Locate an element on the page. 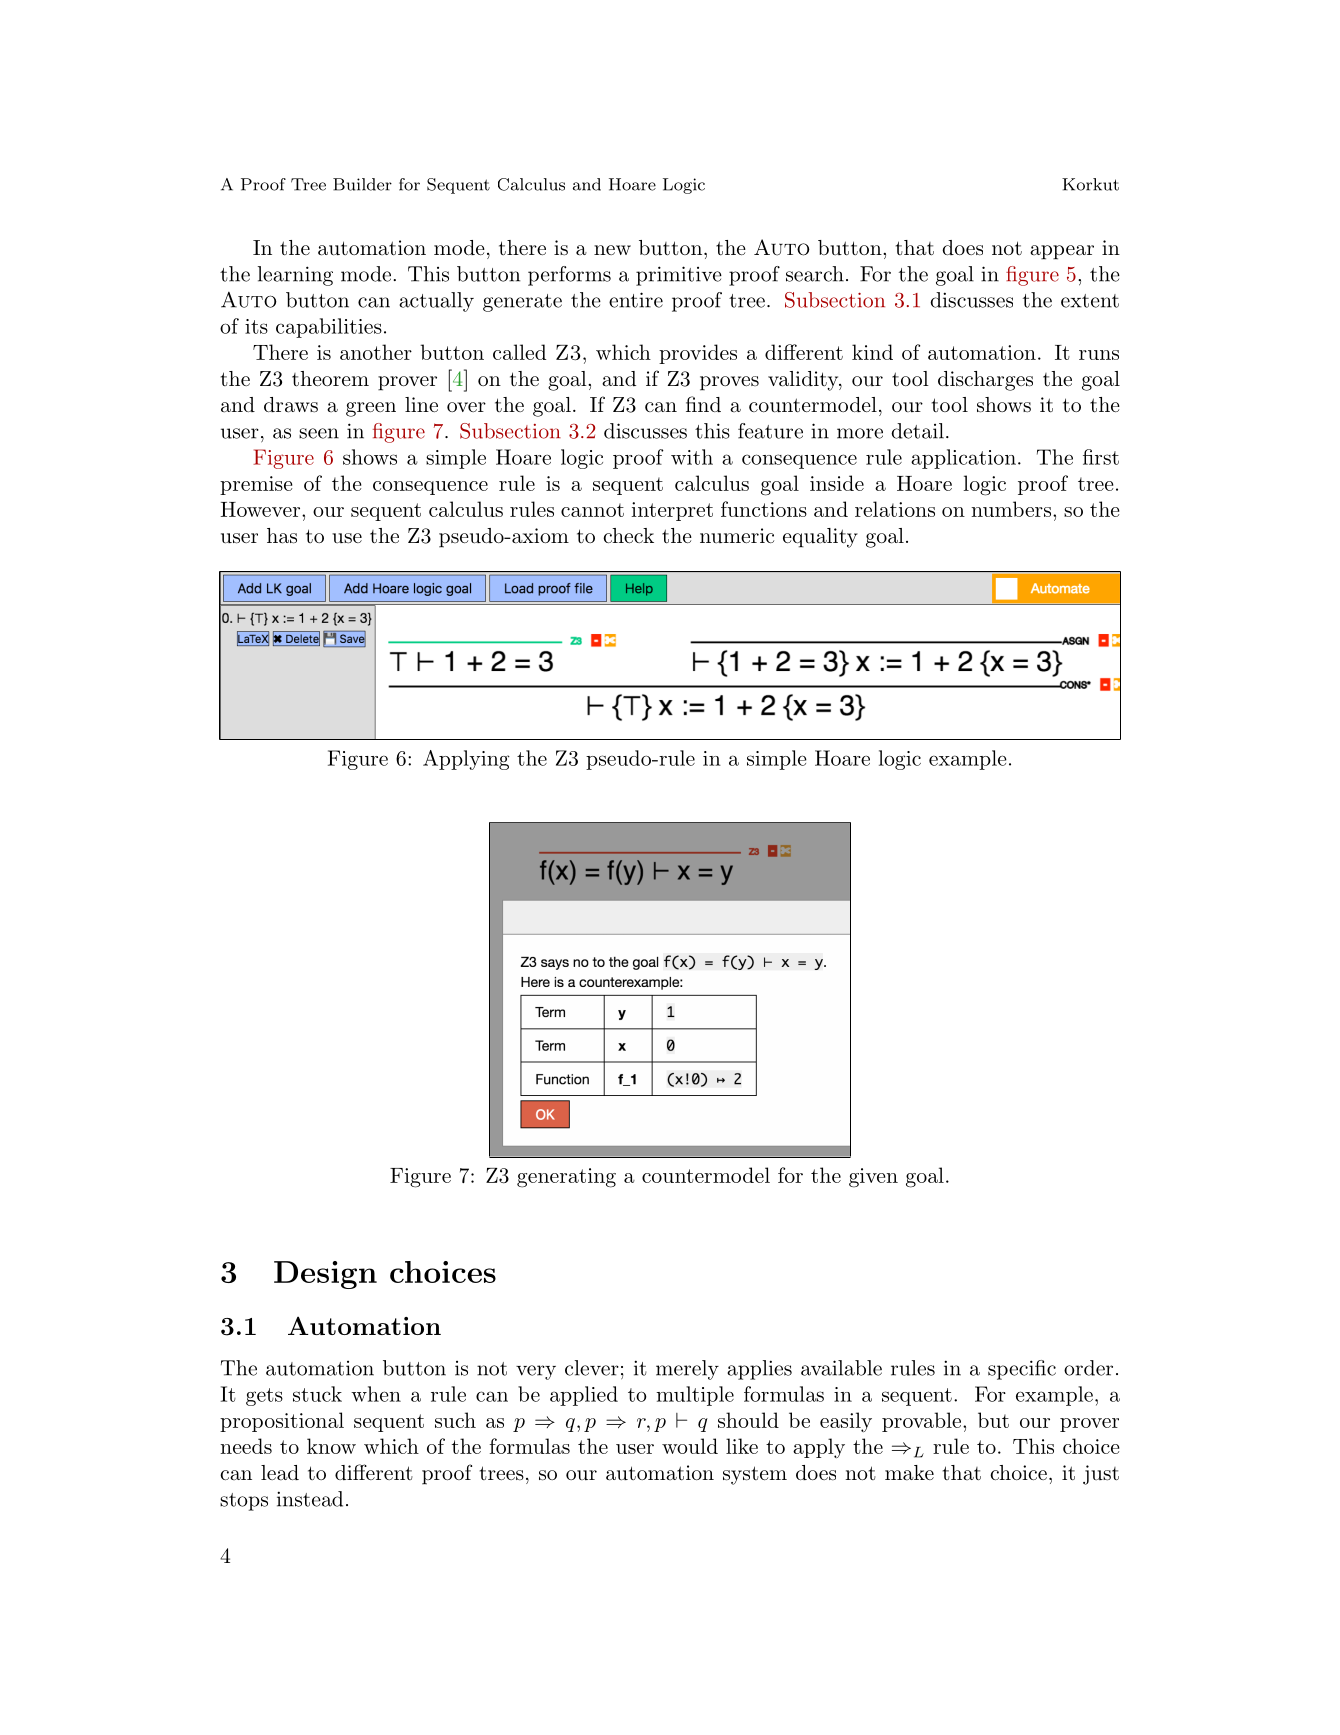 This document has height=1735, width=1340. specific is located at coordinates (1022, 1370).
